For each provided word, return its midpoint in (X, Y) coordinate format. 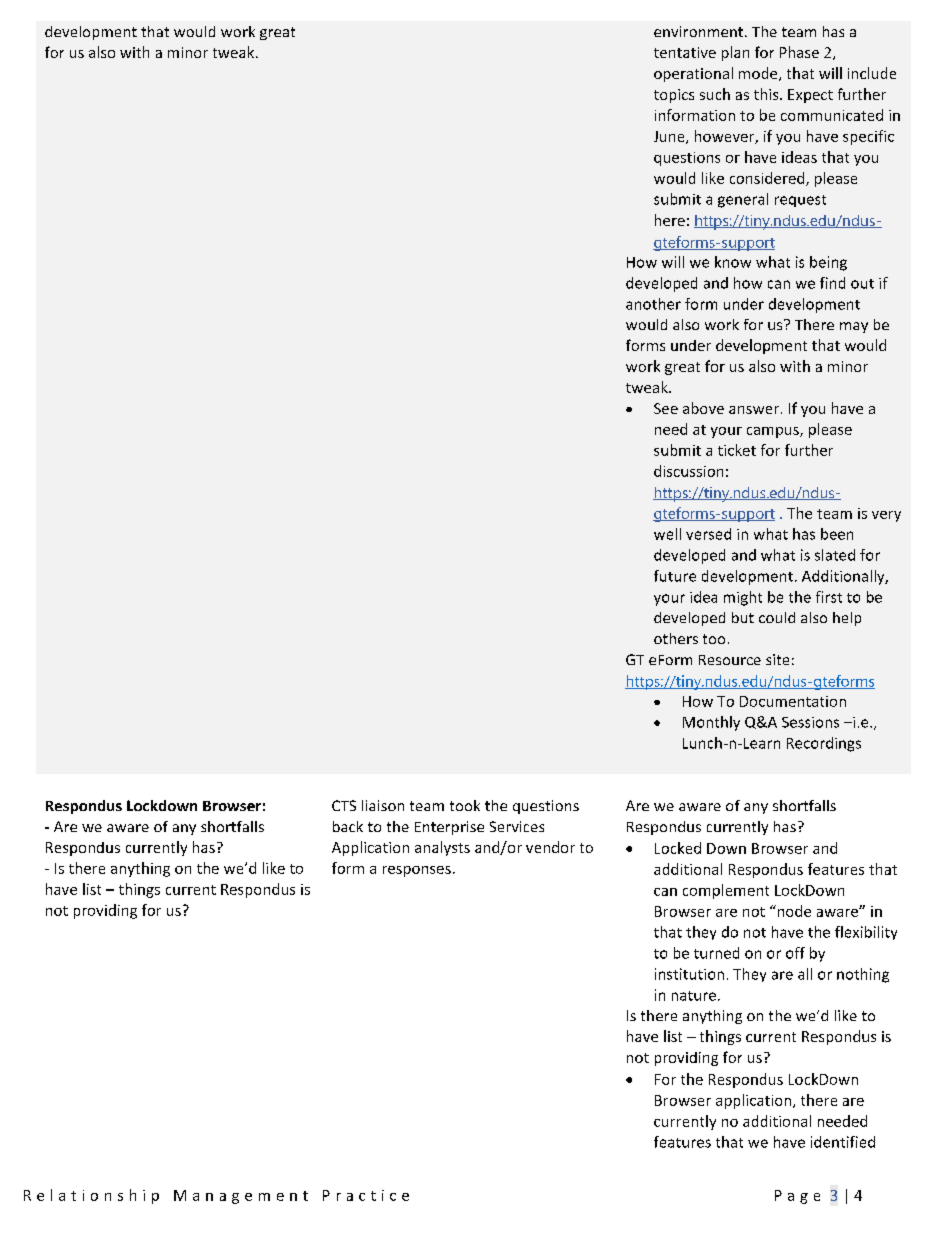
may (854, 327)
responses (417, 871)
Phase (799, 52)
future (675, 576)
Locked (678, 848)
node (793, 911)
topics (674, 96)
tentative (685, 52)
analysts (442, 848)
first (829, 597)
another (653, 304)
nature (694, 996)
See (666, 408)
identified (843, 1142)
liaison (383, 805)
